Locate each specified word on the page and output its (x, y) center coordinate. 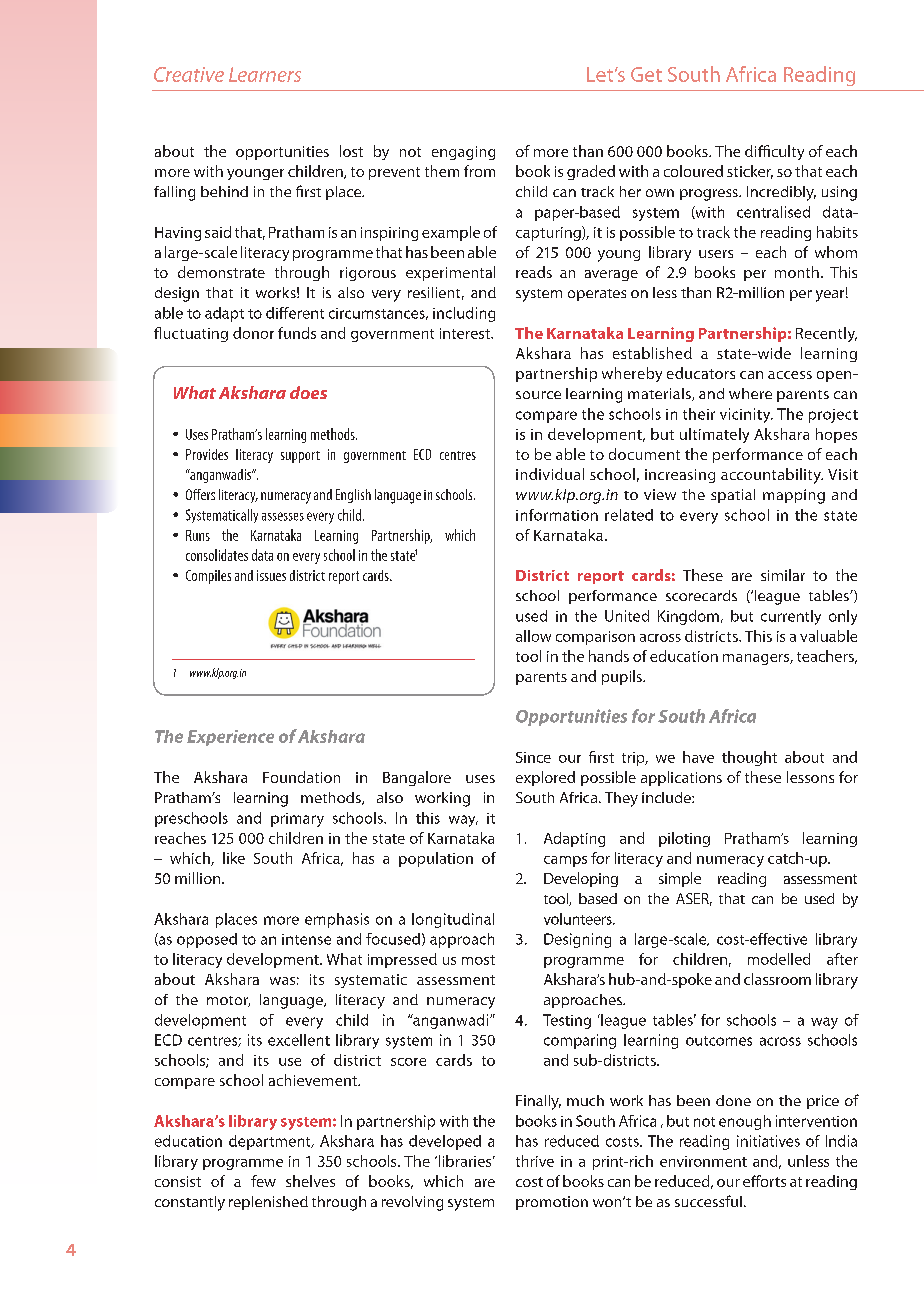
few (263, 1181)
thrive (535, 1161)
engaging (463, 153)
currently (791, 617)
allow (533, 636)
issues (271, 575)
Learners (265, 74)
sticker (750, 172)
